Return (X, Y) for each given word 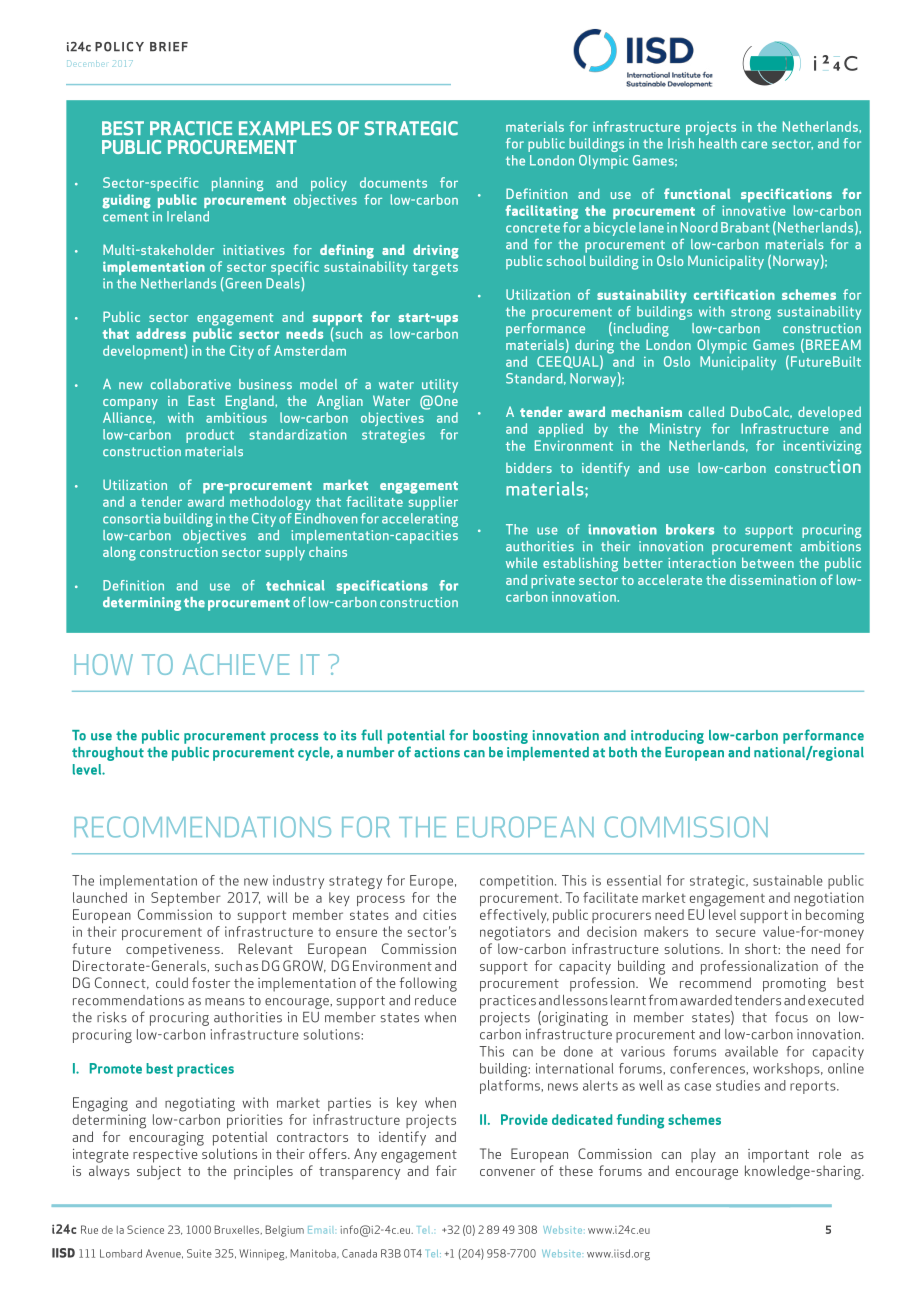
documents (393, 182)
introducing (667, 737)
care (754, 145)
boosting (500, 737)
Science (145, 1229)
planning (237, 184)
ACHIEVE (236, 664)
